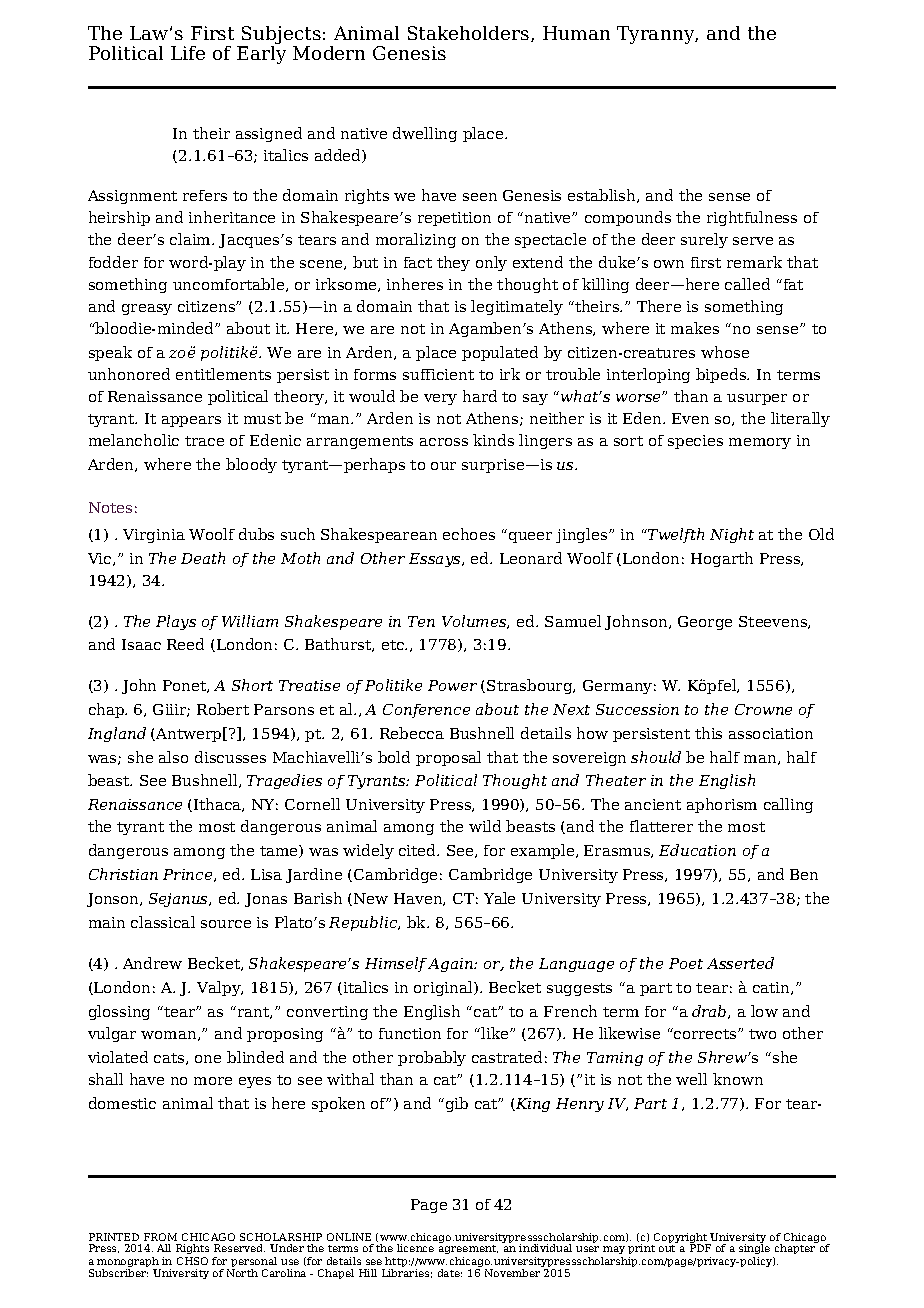 The image size is (924, 1308). I want to click on across, so click(444, 442).
